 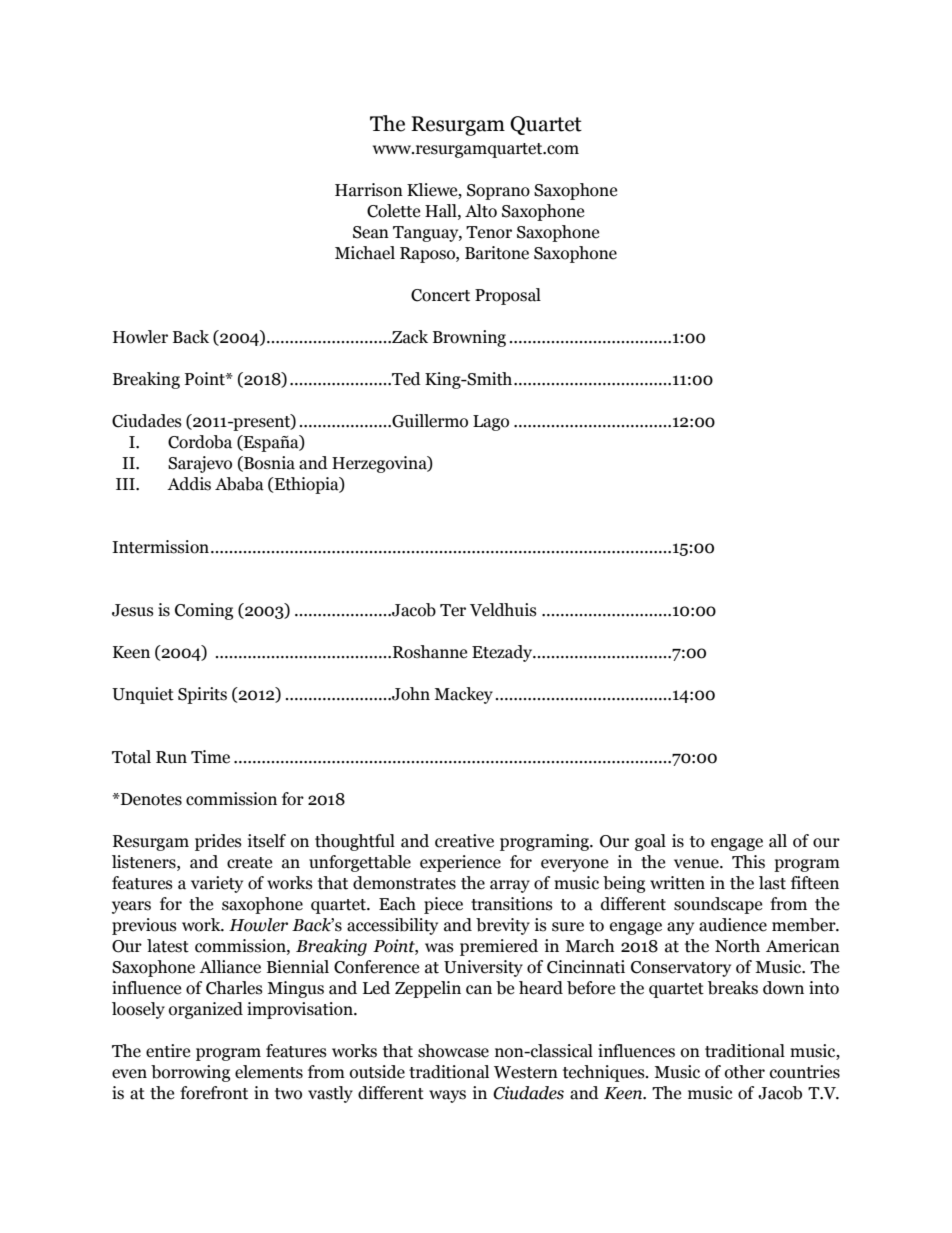 I want to click on Browning, so click(x=469, y=338).
